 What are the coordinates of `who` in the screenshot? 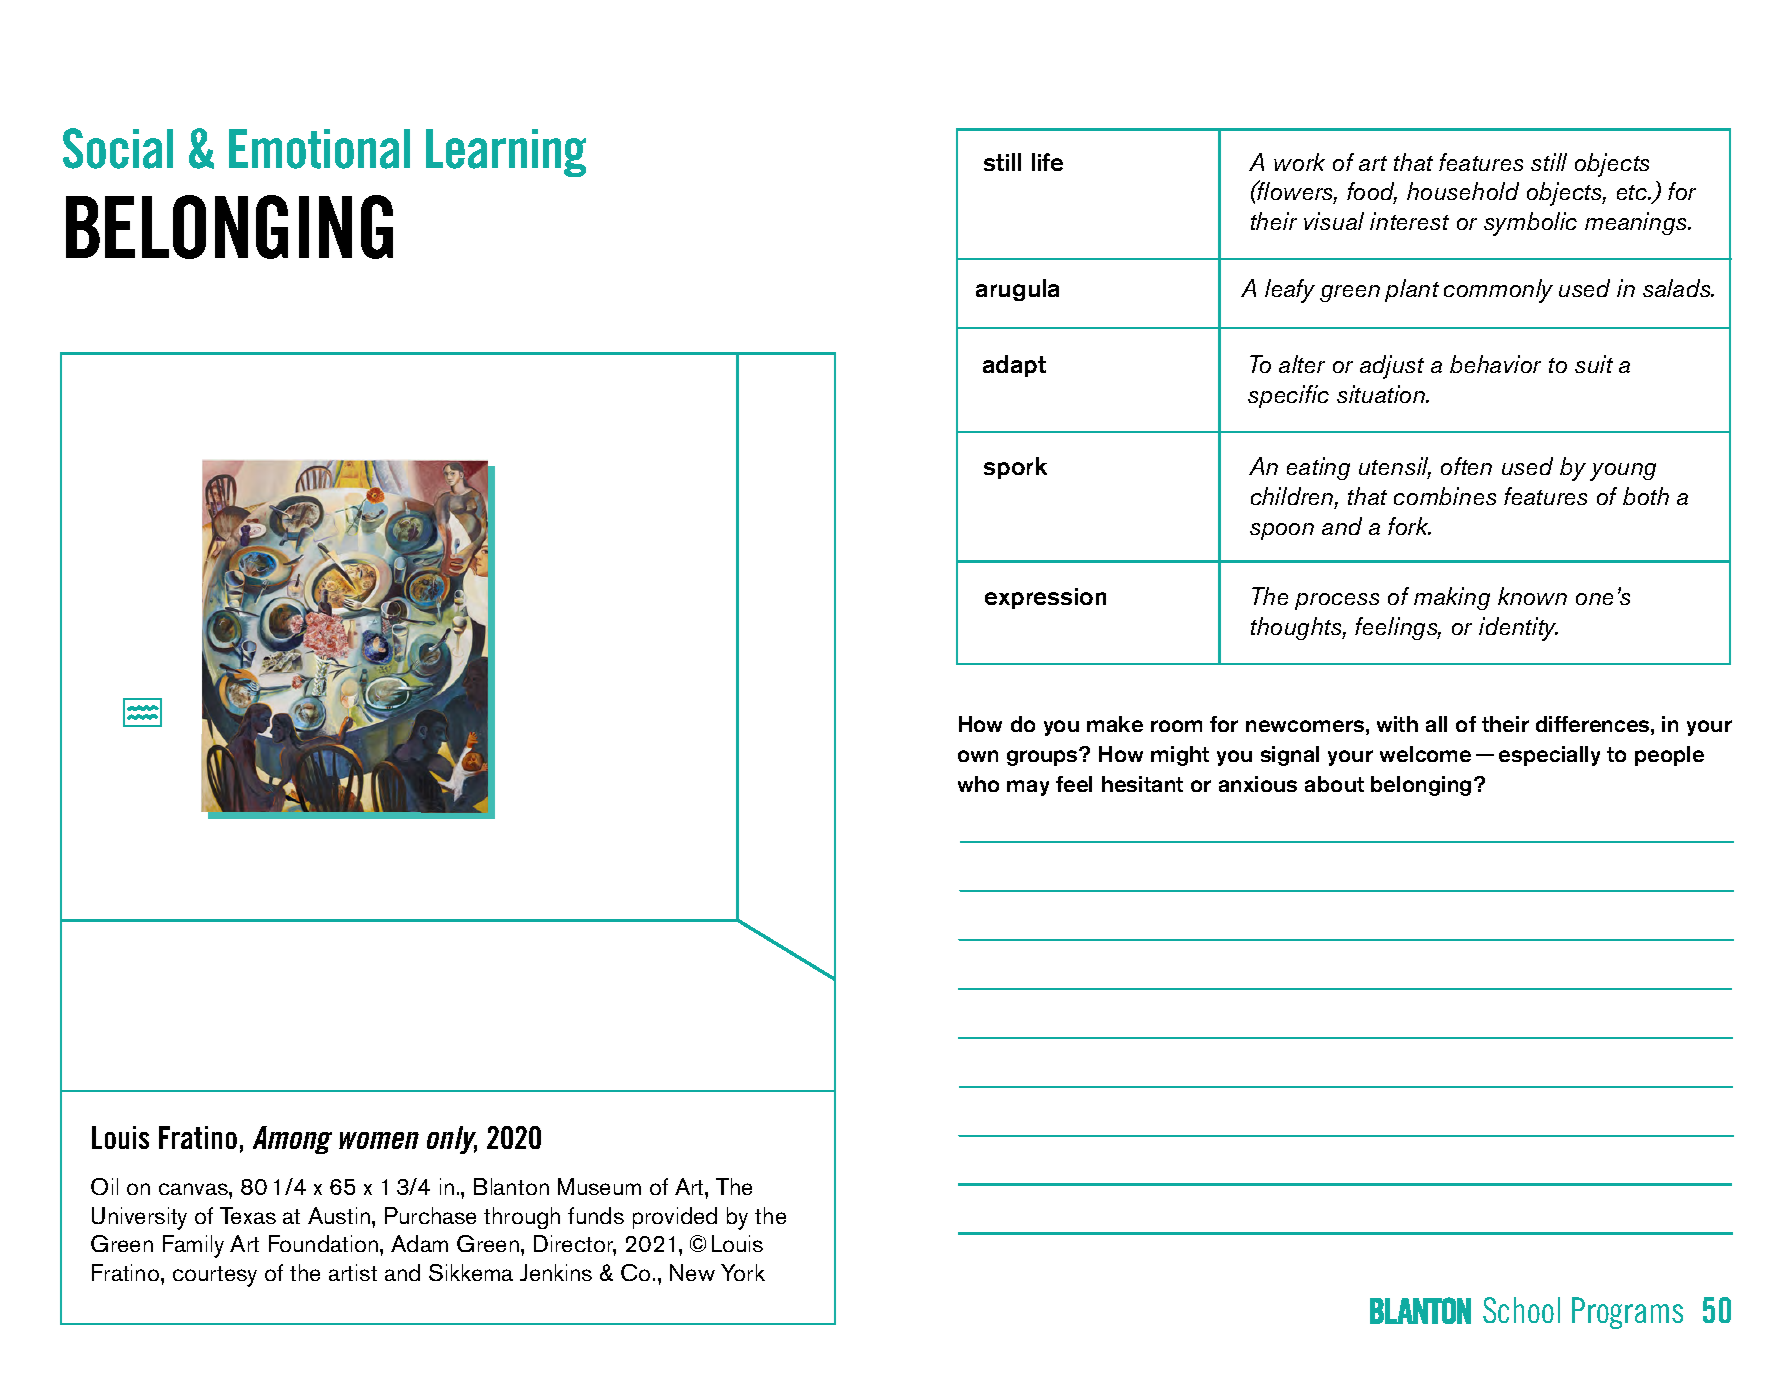 It's located at (978, 784).
